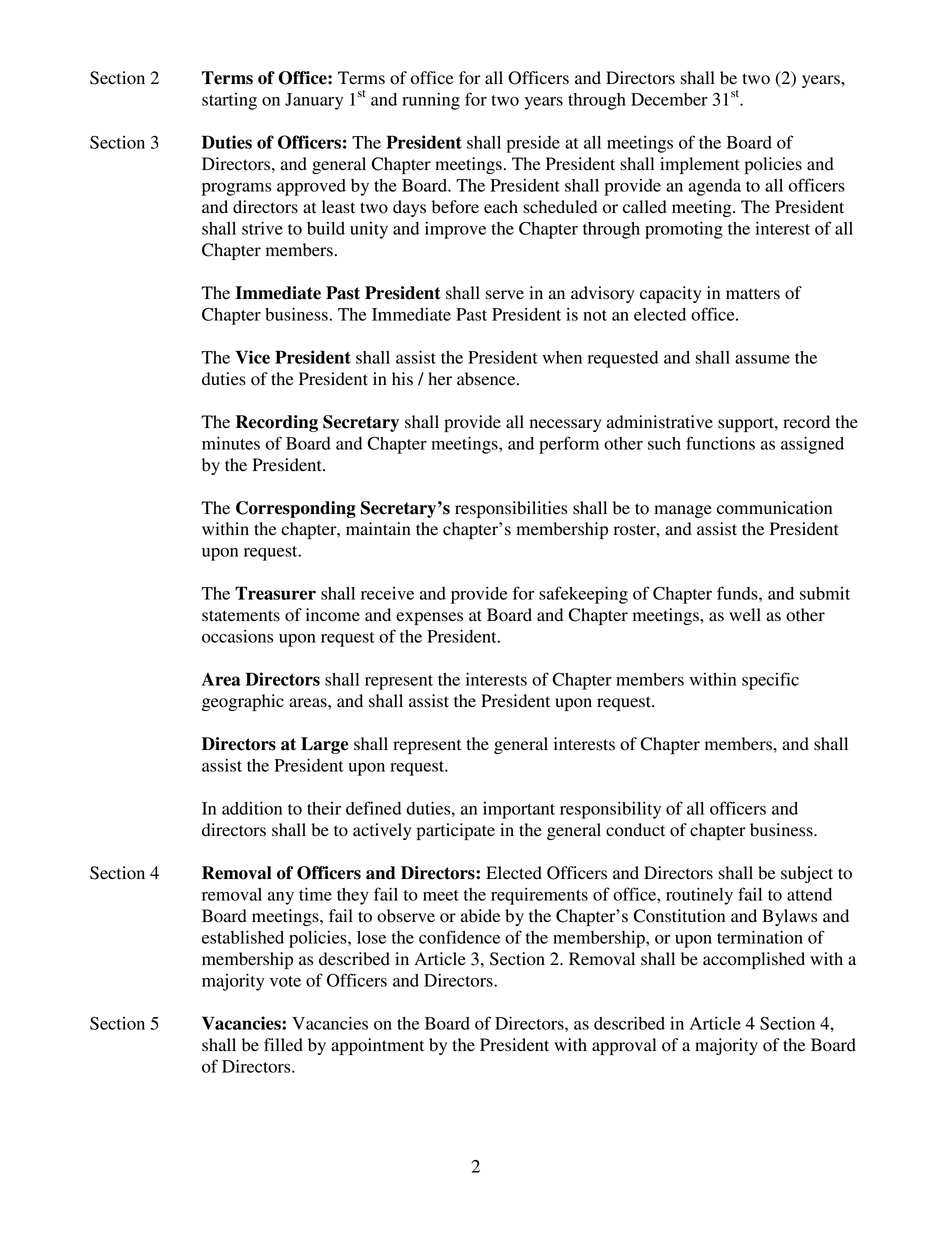  What do you see at coordinates (745, 615) in the screenshot?
I see `well` at bounding box center [745, 615].
